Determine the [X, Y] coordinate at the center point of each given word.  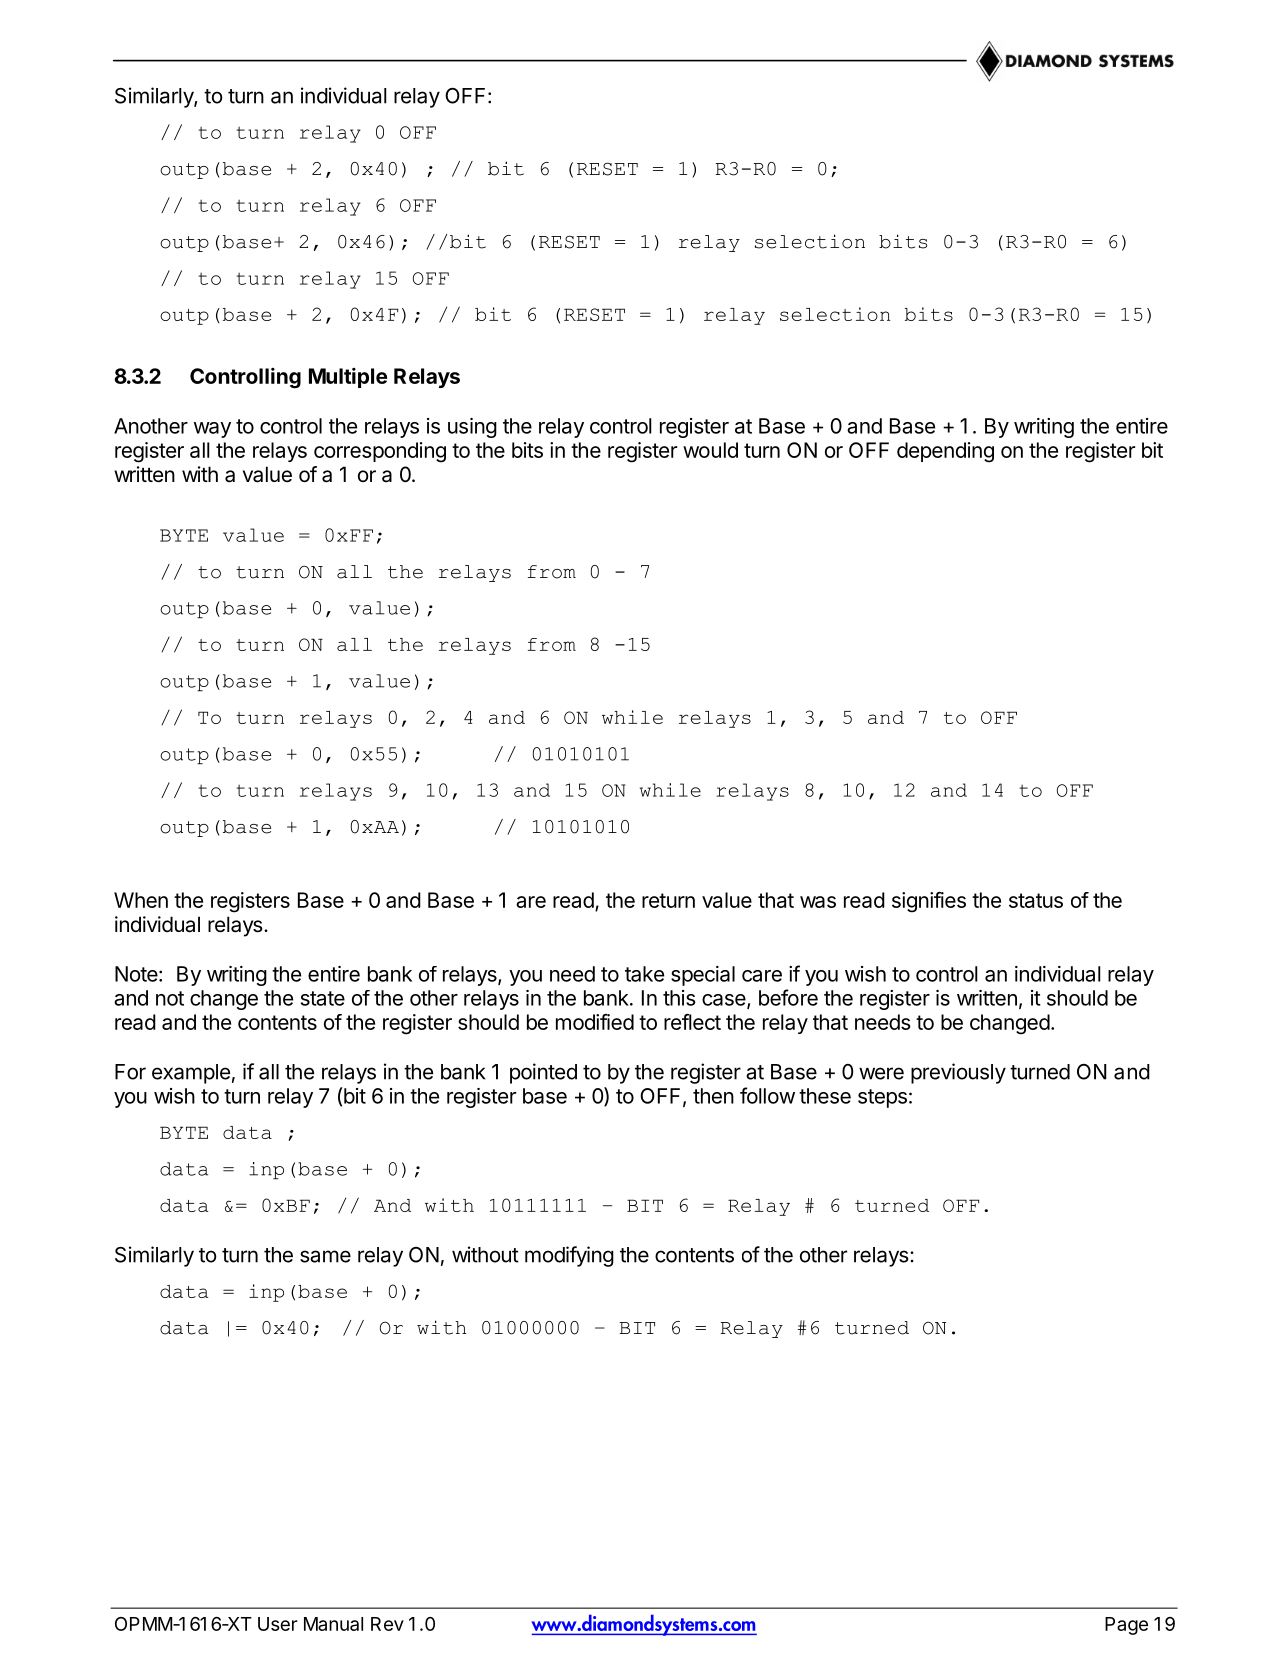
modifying [569, 1256]
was [818, 902]
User [278, 1624]
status [1036, 900]
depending [945, 452]
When [141, 900]
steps [882, 1098]
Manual [333, 1624]
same [325, 1256]
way [212, 430]
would [710, 450]
